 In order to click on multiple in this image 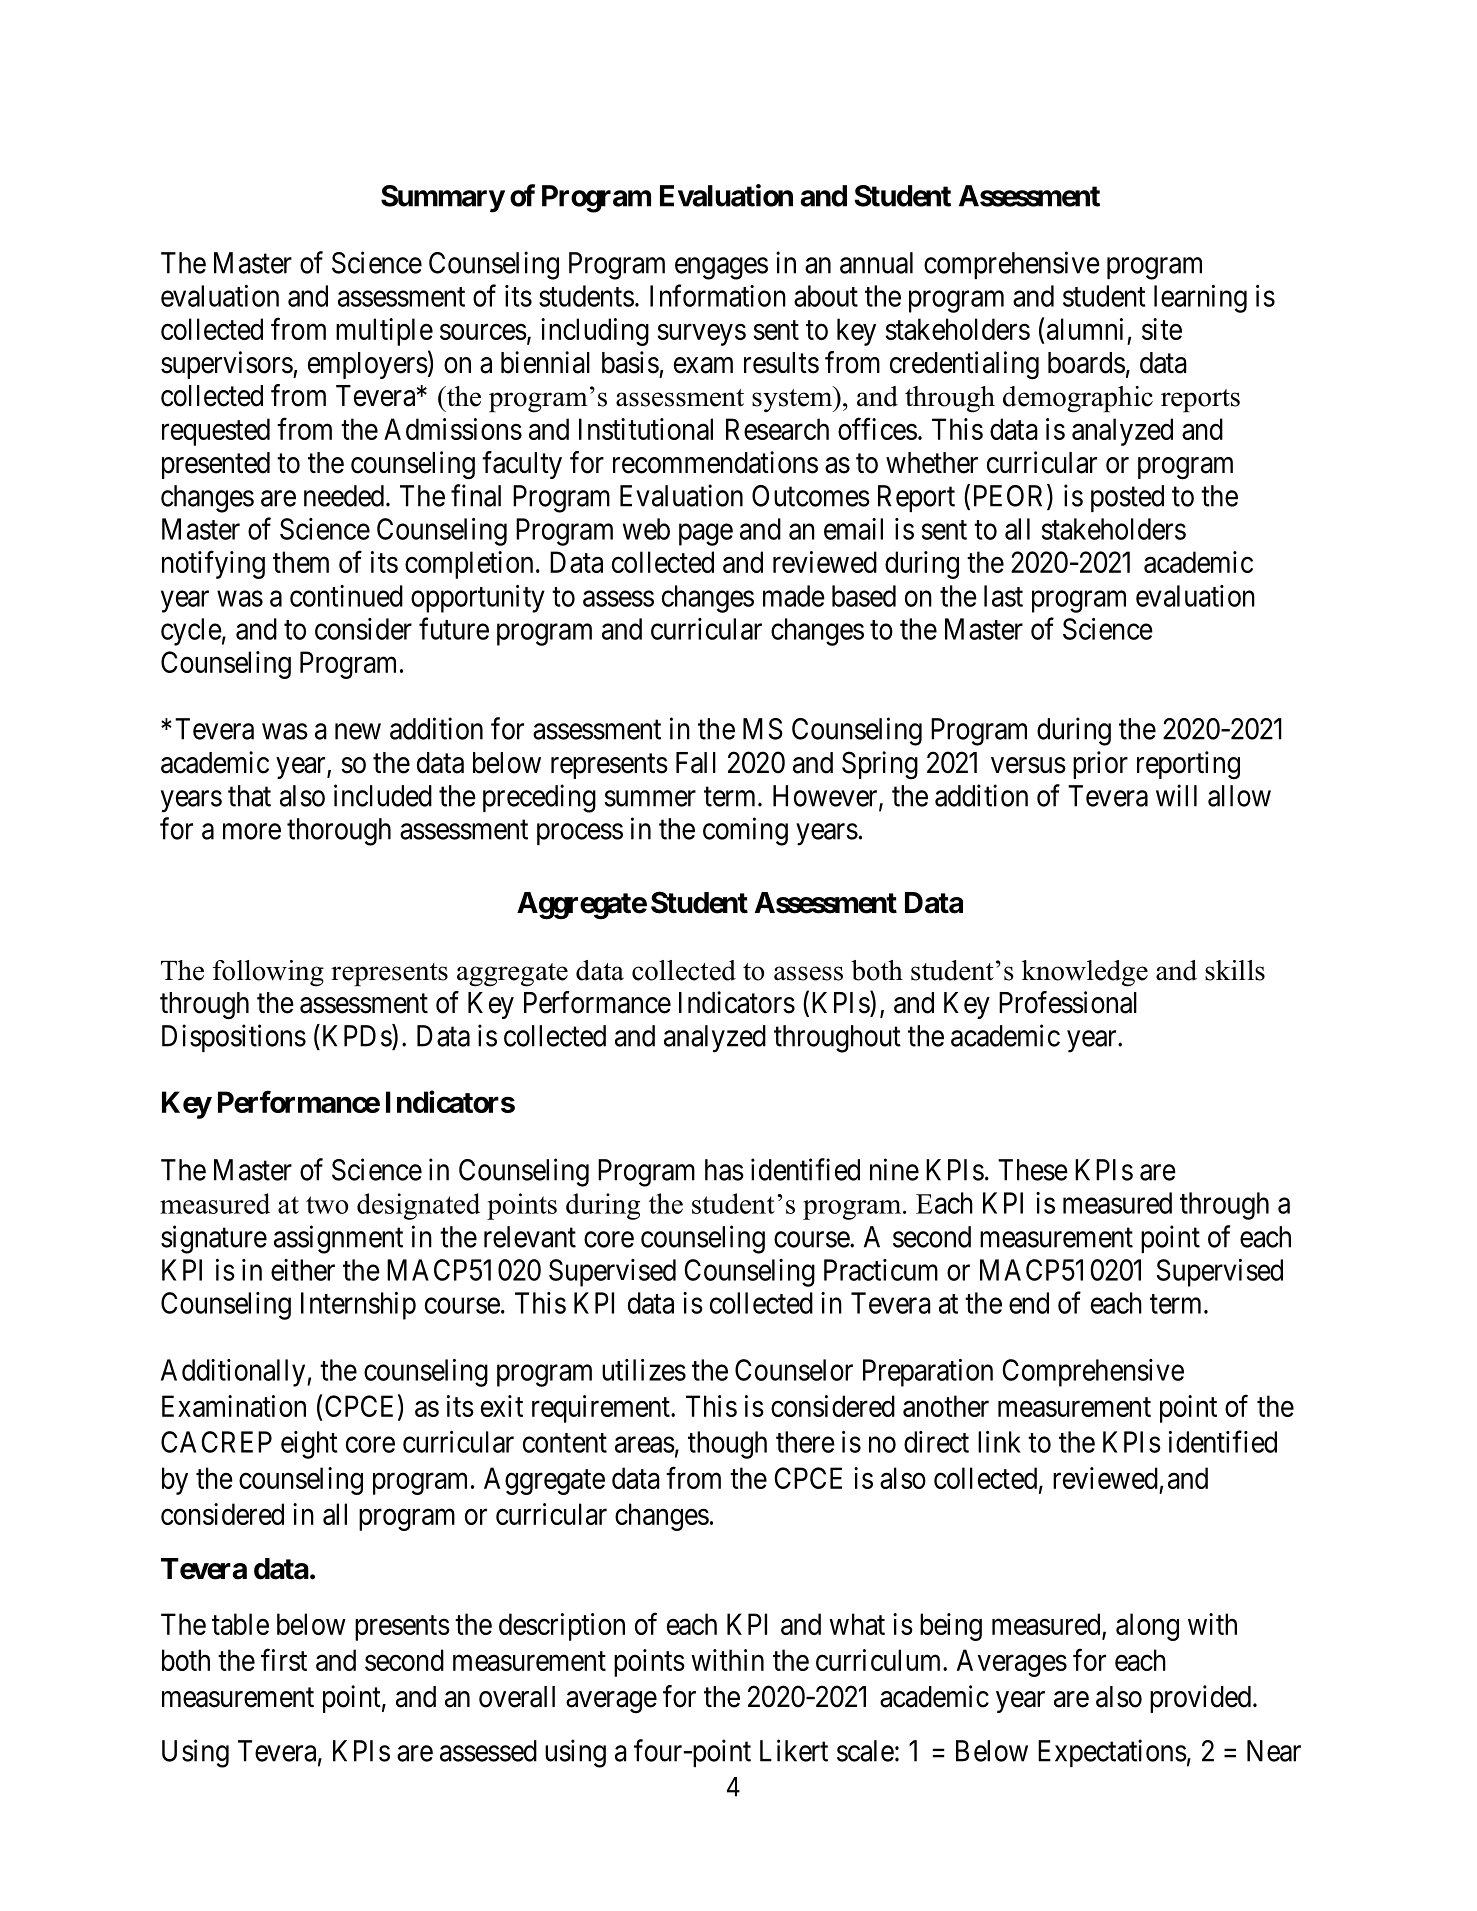, I will do `click(384, 332)`.
